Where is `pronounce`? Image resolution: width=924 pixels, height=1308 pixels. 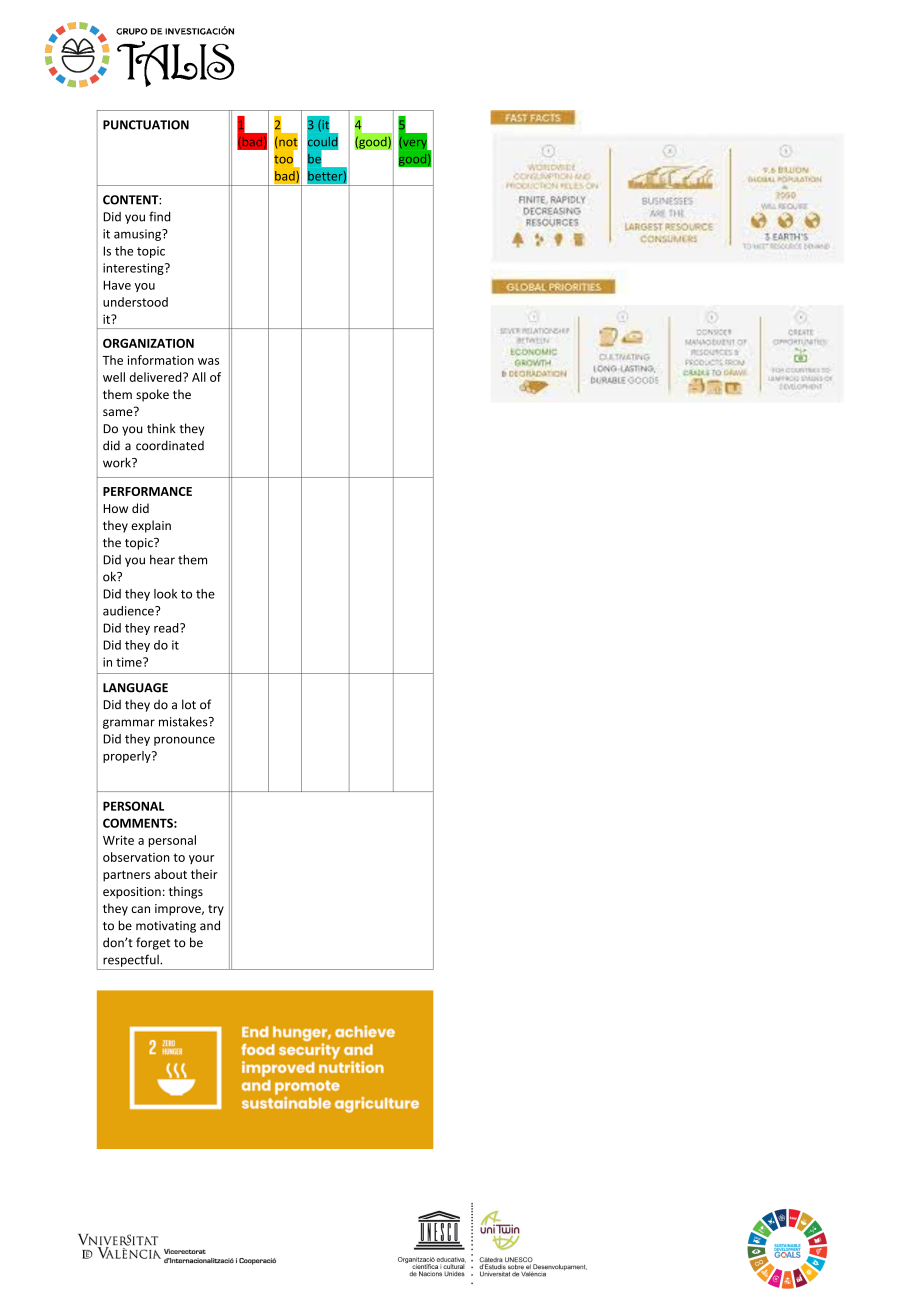 pronounce is located at coordinates (184, 741).
